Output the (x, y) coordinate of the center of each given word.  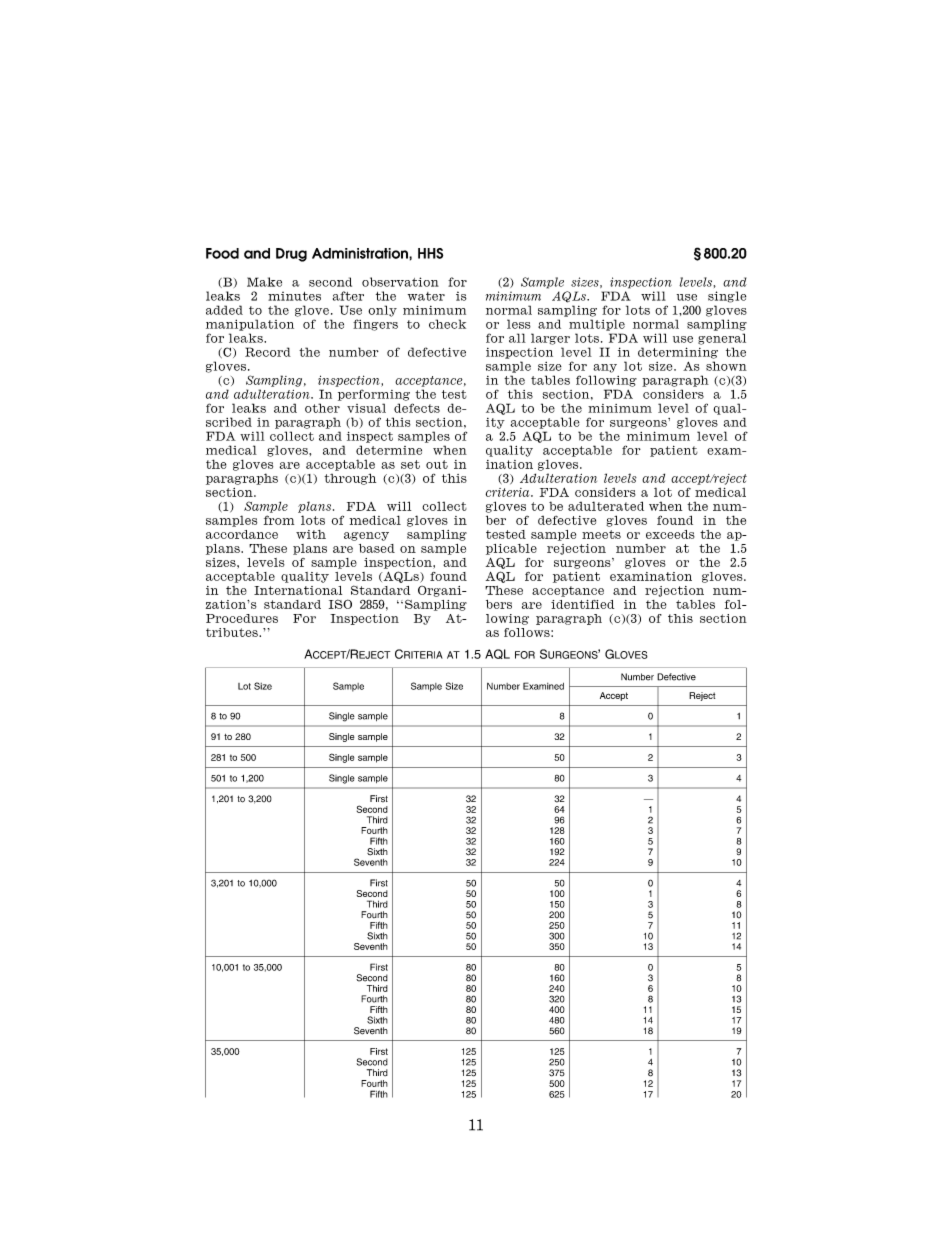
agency (366, 536)
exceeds (670, 534)
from (279, 520)
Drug (291, 255)
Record (268, 352)
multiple (597, 325)
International (298, 590)
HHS (430, 253)
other (322, 408)
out (437, 464)
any (605, 368)
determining (678, 353)
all (517, 338)
